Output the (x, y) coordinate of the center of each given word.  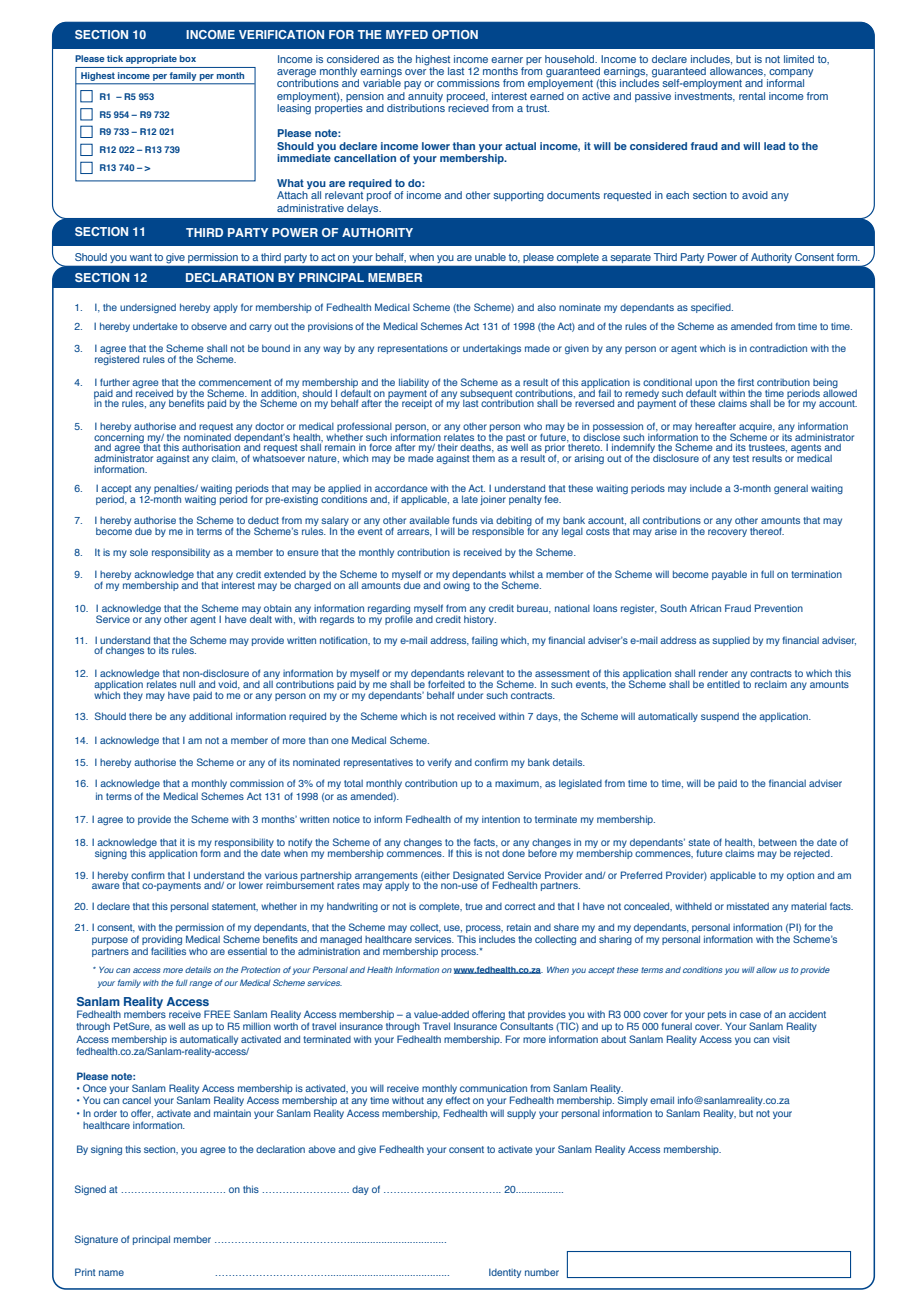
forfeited (446, 684)
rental (752, 96)
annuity (425, 98)
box (188, 58)
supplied (731, 641)
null (187, 684)
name (111, 1273)
